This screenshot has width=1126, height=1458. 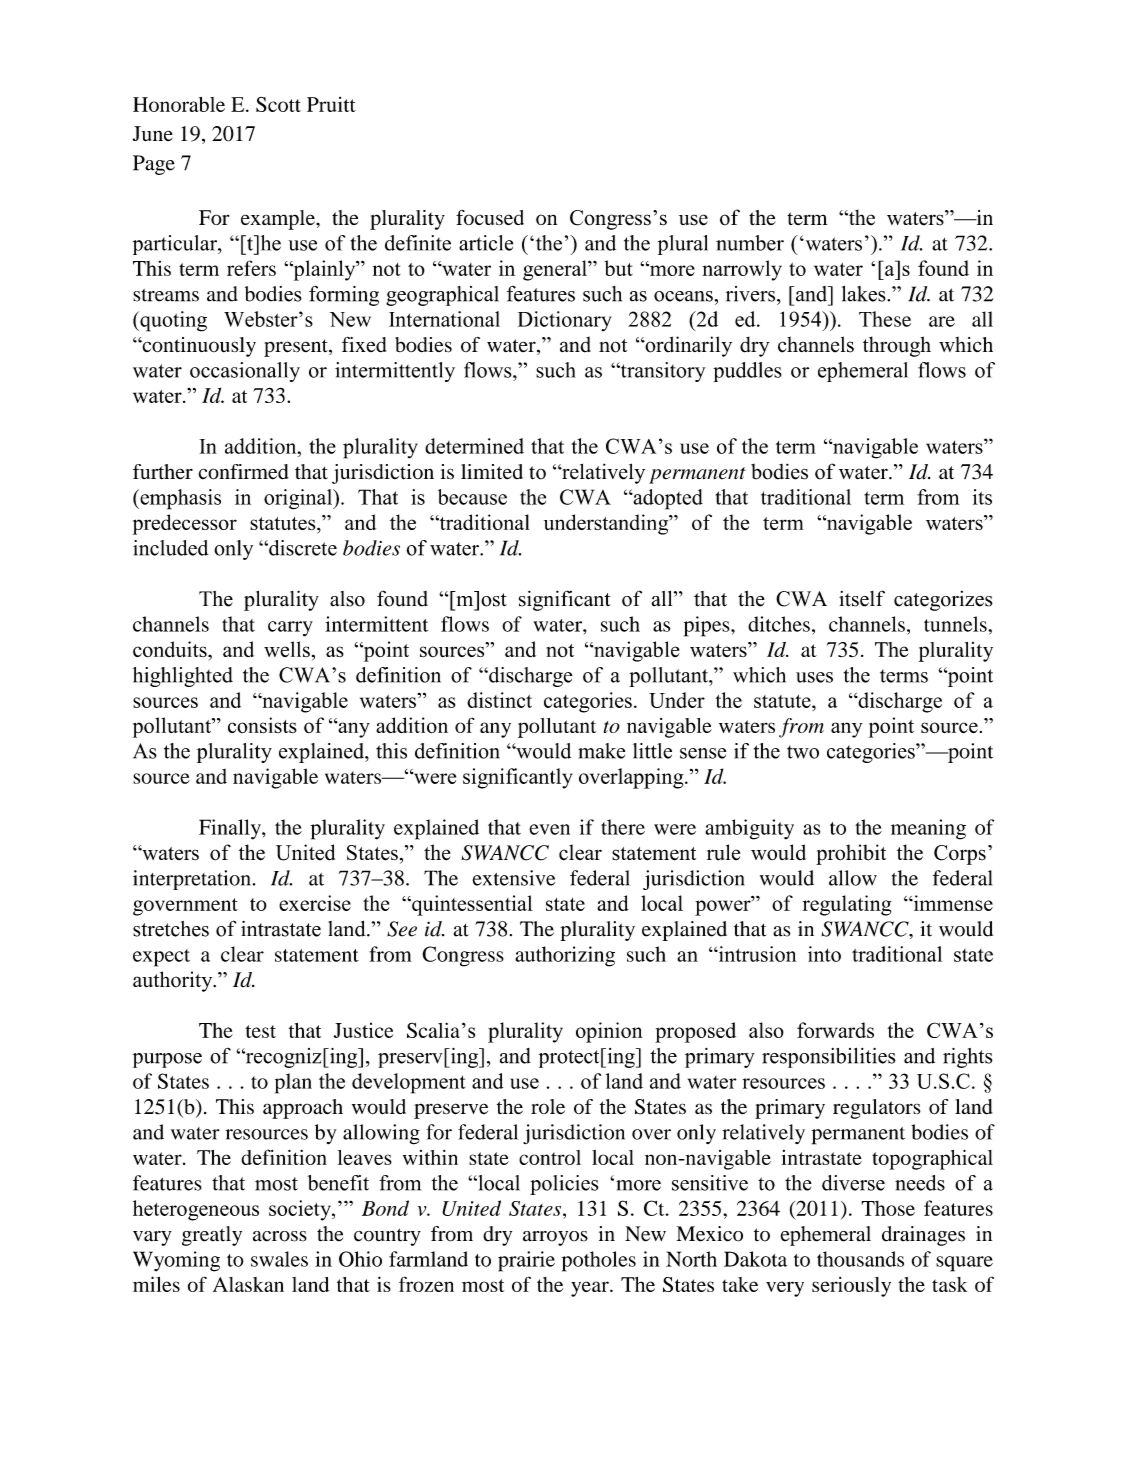 What do you see at coordinates (490, 217) in the screenshot?
I see `focused` at bounding box center [490, 217].
